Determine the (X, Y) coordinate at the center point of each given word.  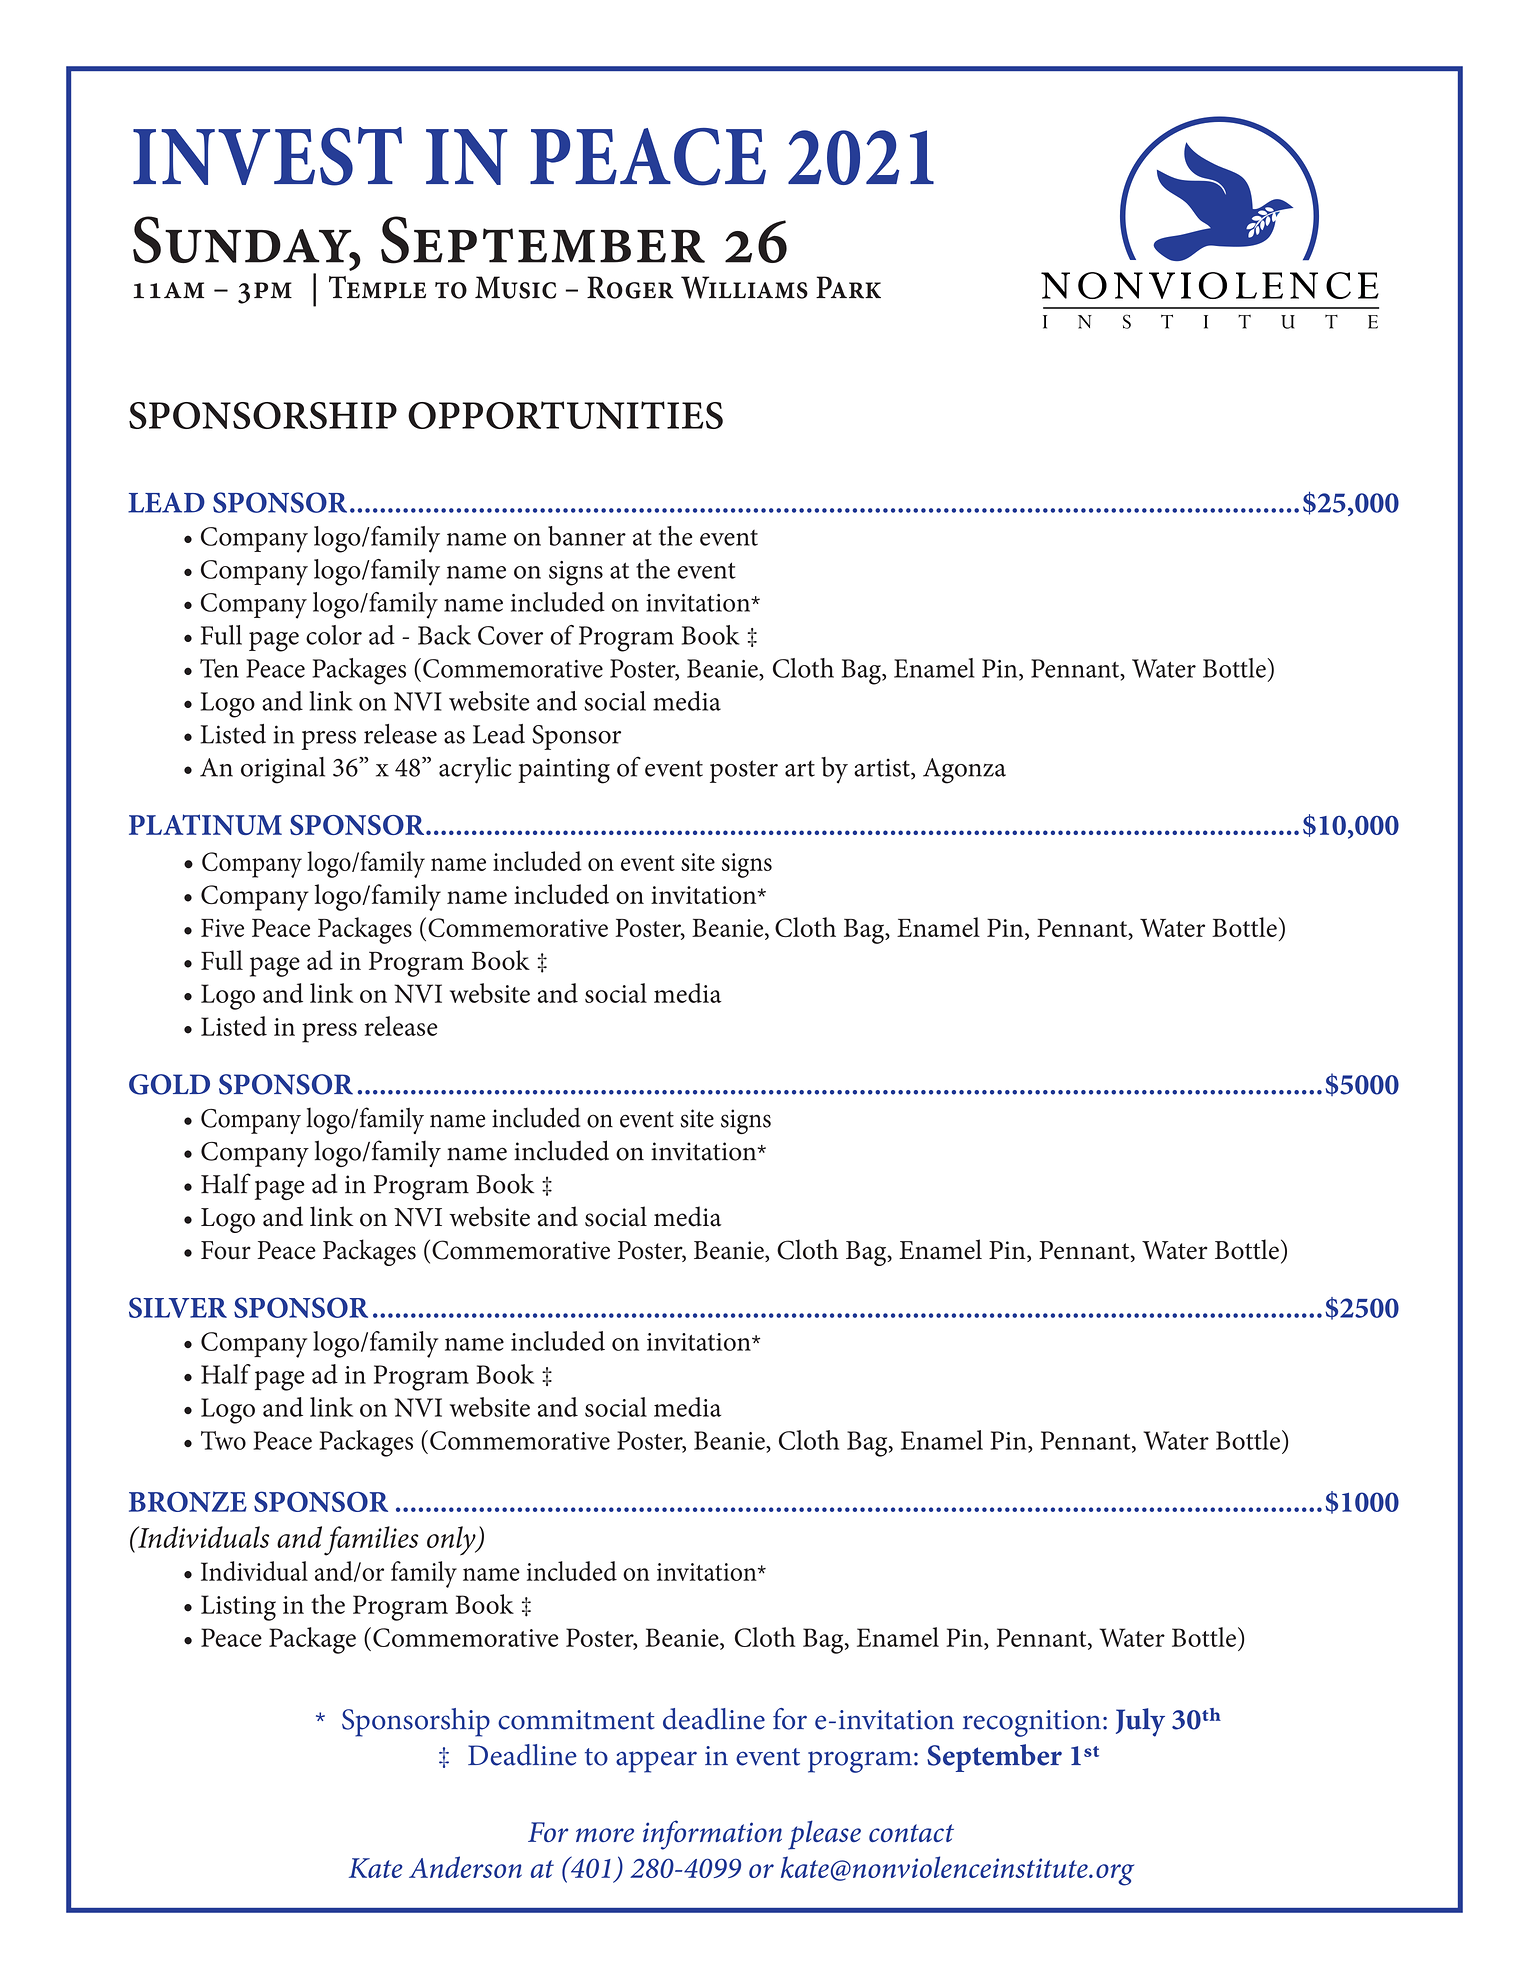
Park (848, 287)
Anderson (465, 1867)
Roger (630, 287)
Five (222, 928)
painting (564, 771)
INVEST (267, 156)
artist (883, 768)
